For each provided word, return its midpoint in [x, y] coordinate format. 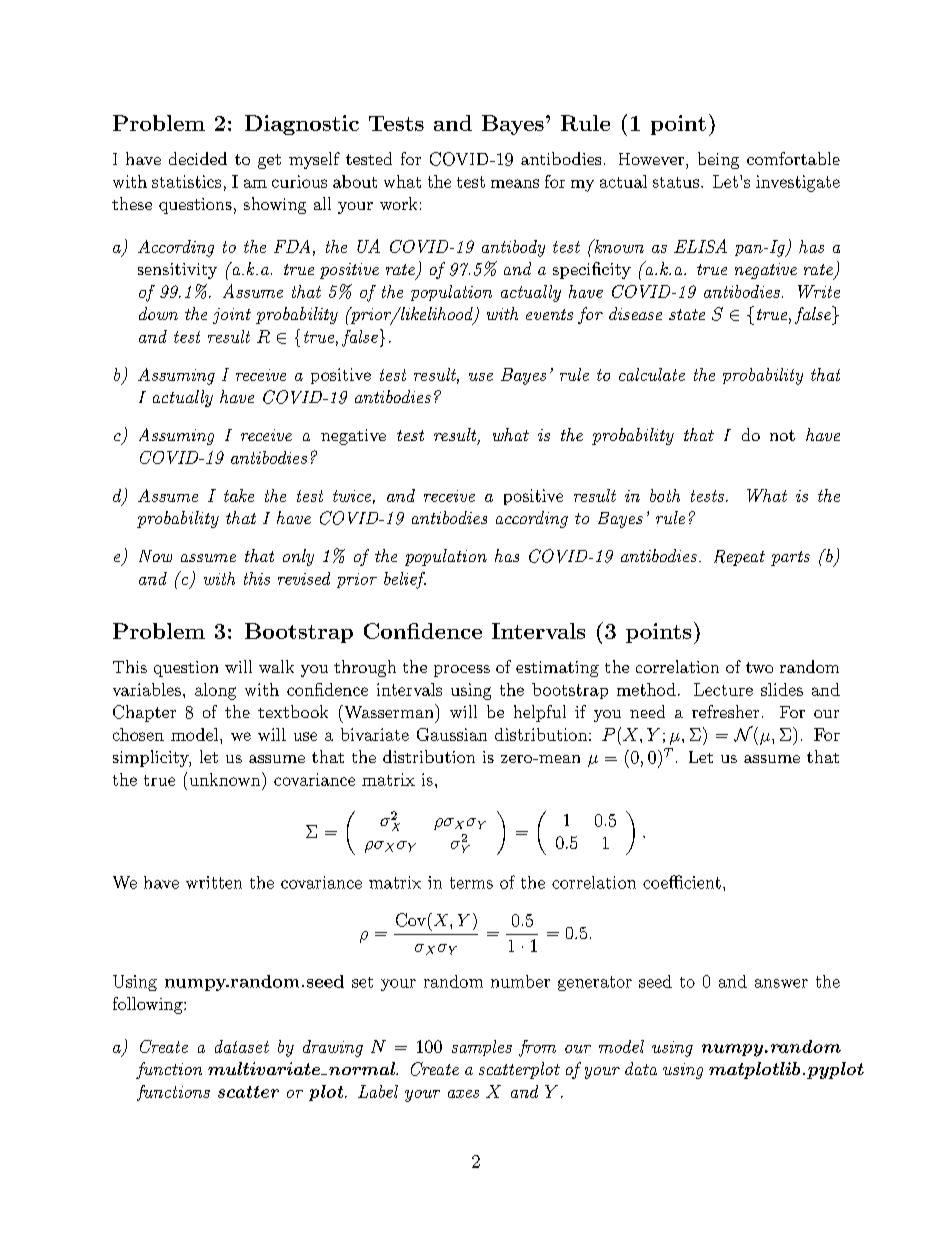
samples [482, 1048]
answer [781, 983]
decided [198, 158]
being [718, 160]
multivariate [265, 1068]
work [398, 203]
